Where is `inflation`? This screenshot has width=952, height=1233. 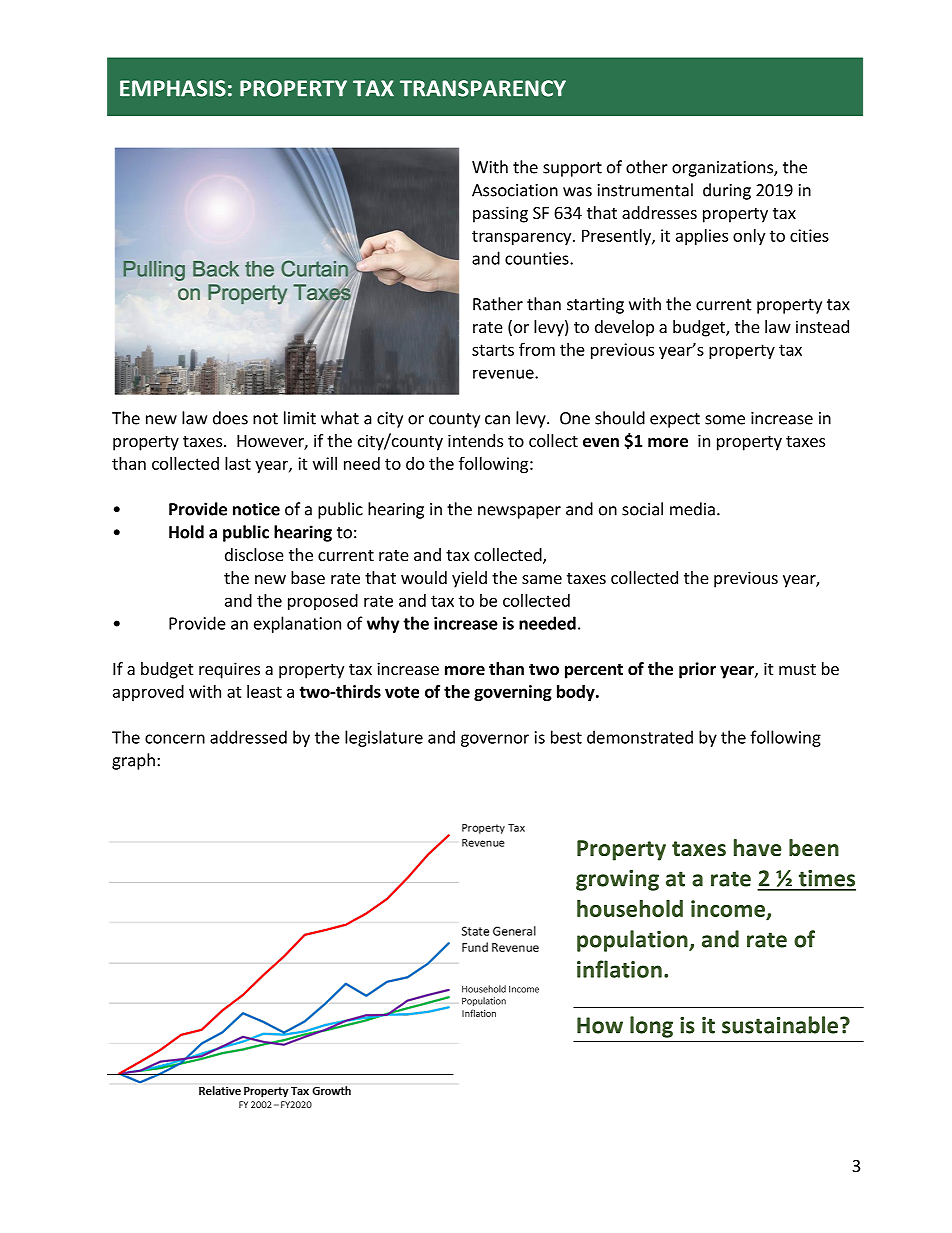
inflation is located at coordinates (619, 969).
